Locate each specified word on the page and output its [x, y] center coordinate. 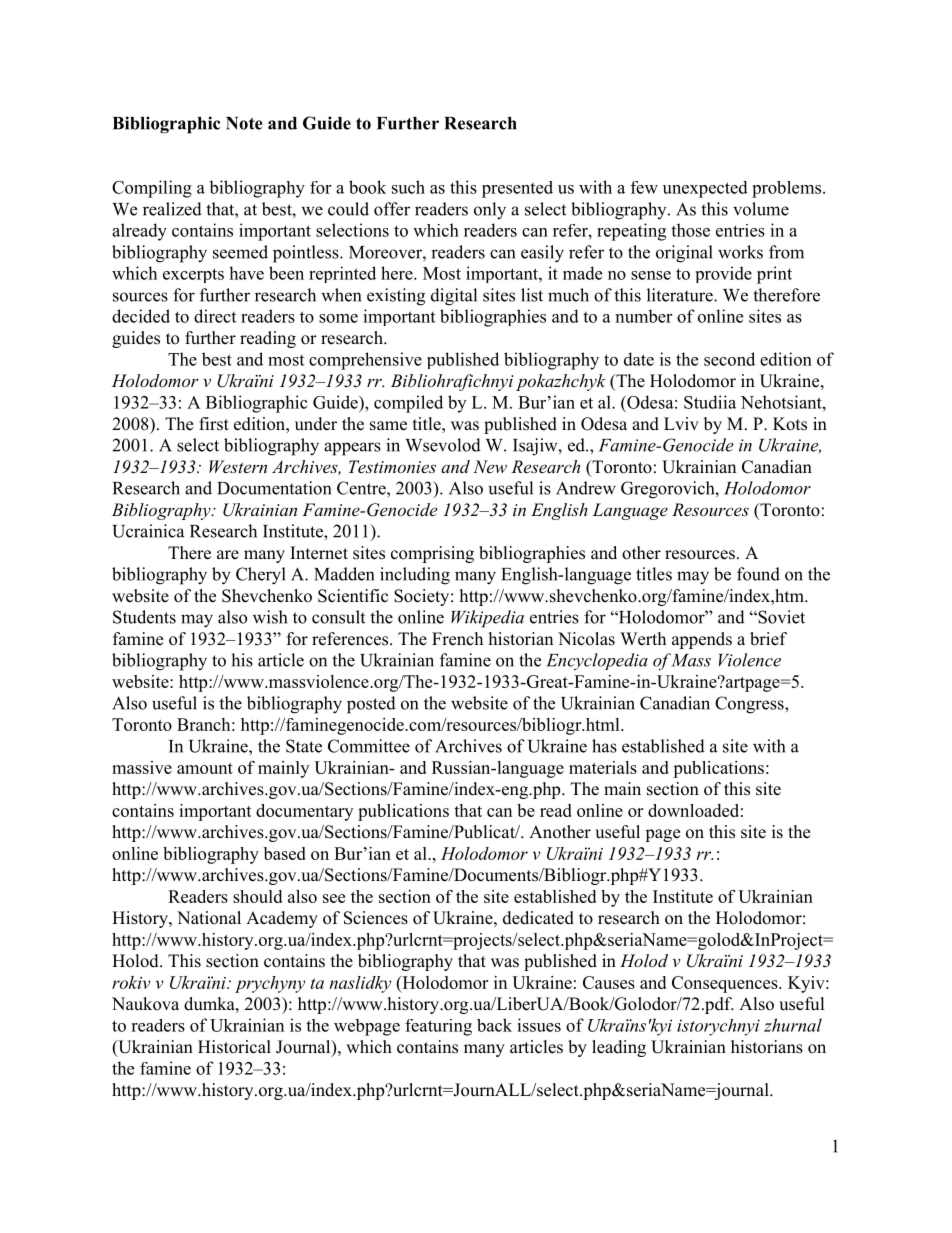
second [729, 359]
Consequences [726, 984]
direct [215, 316]
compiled [408, 404]
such [408, 187]
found [758, 574]
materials [603, 767]
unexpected [705, 189]
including [415, 576]
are [228, 555]
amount [205, 768]
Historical [234, 1047]
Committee [369, 746]
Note [244, 123]
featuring [438, 1027]
